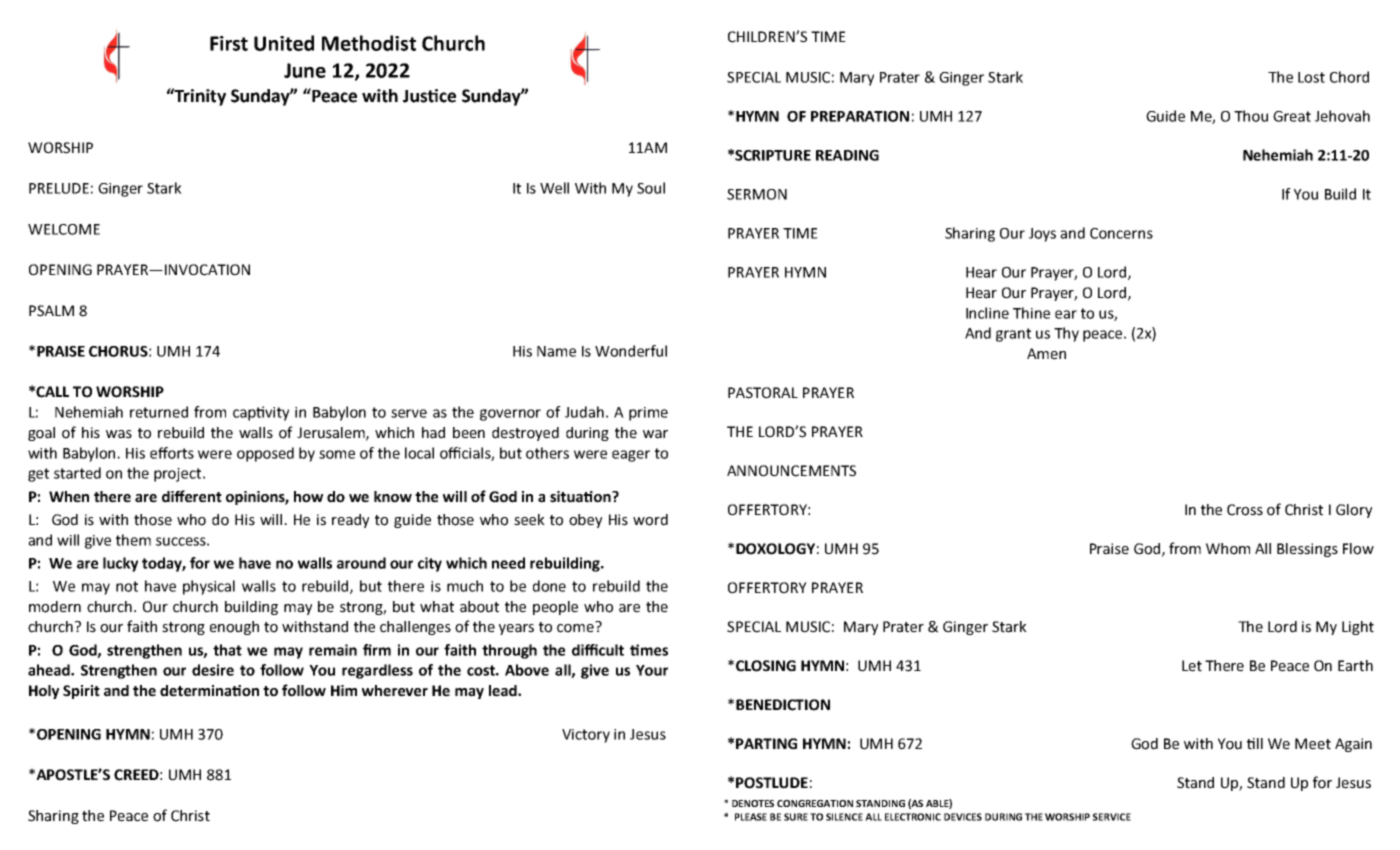  I want to click on word, so click(650, 520).
